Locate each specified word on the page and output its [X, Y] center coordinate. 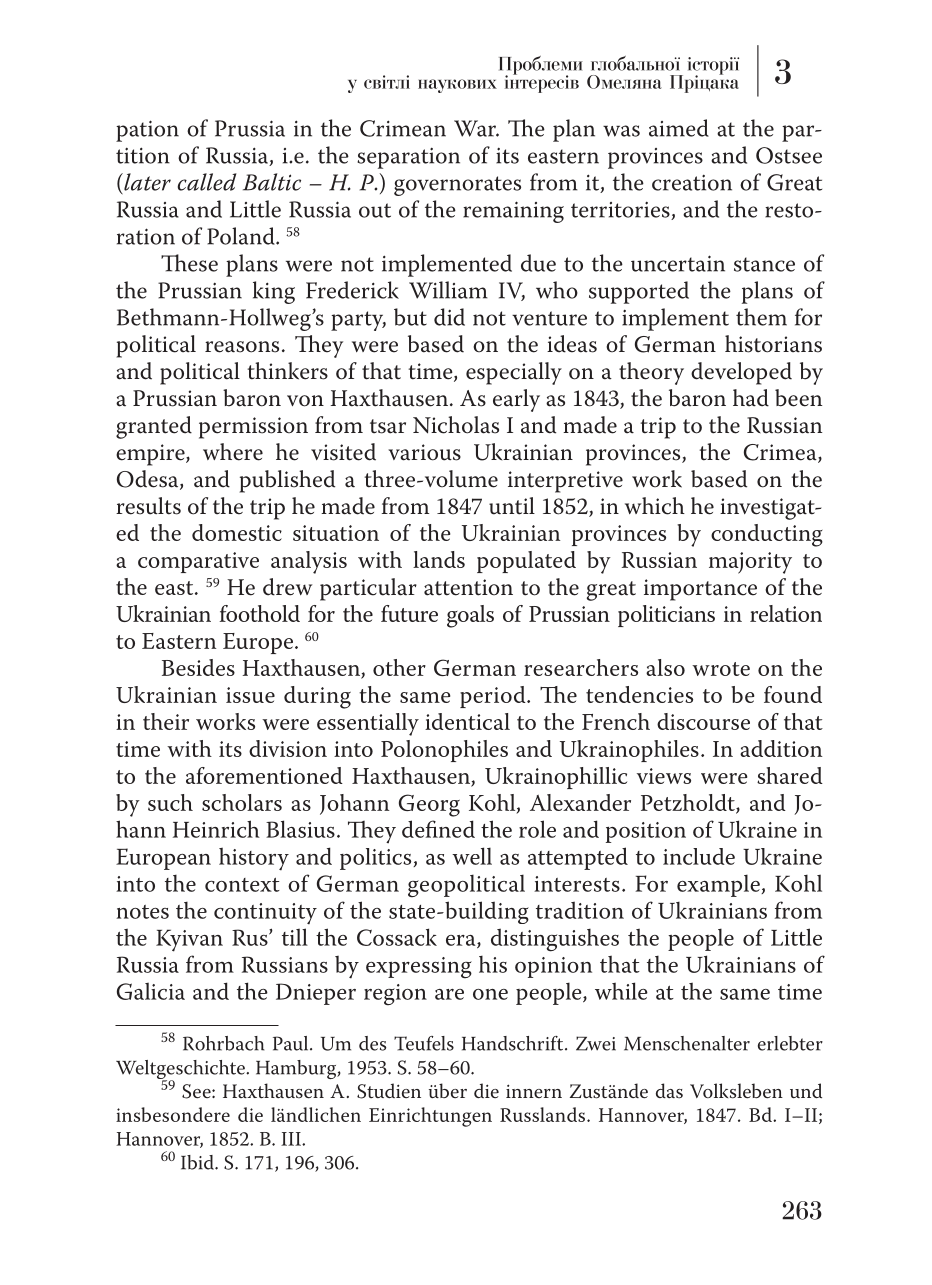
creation [692, 182]
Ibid [198, 1162]
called [207, 182]
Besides [198, 667]
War [476, 128]
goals [470, 616]
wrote [721, 669]
